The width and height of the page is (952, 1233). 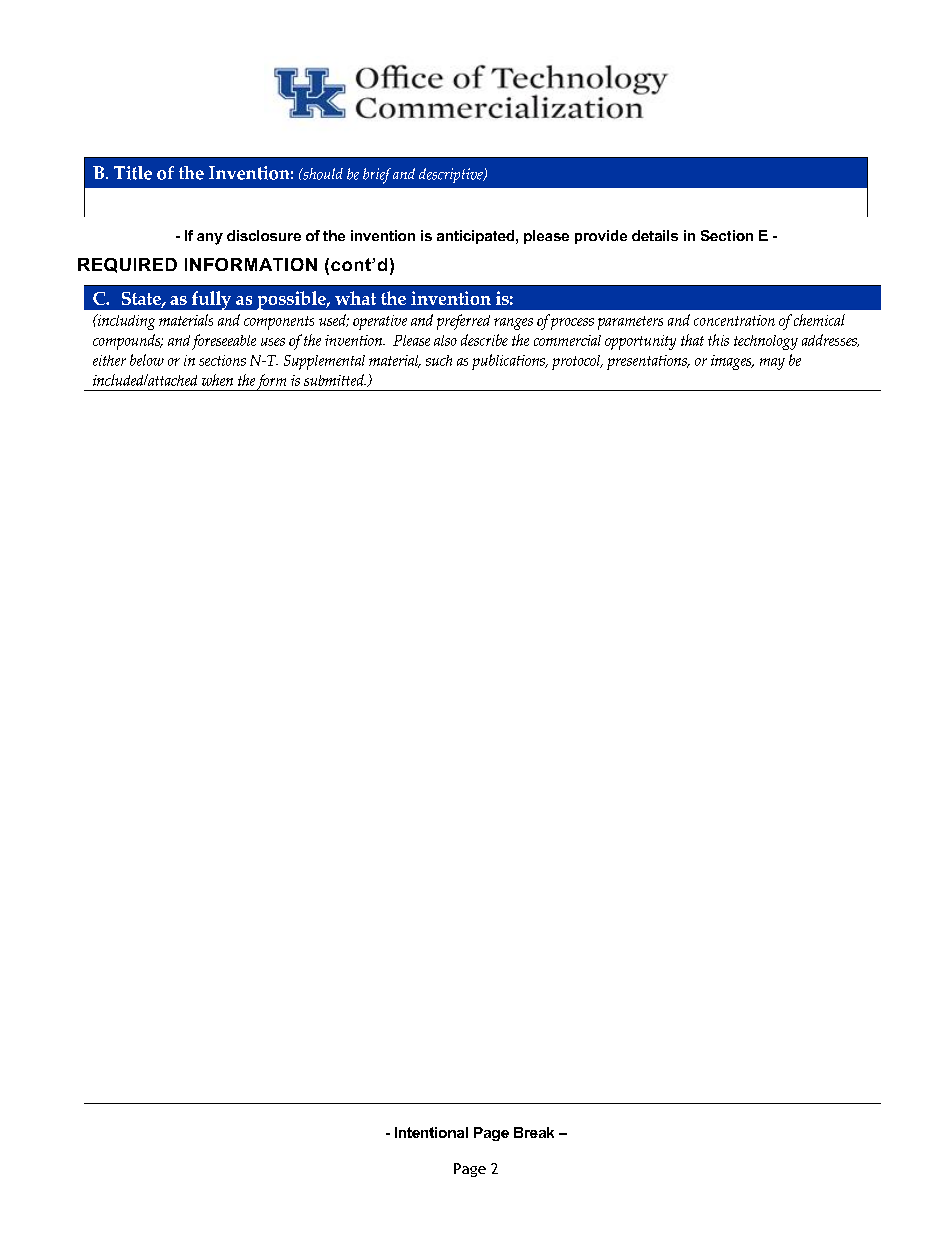 What do you see at coordinates (732, 362) in the page?
I see `images` at bounding box center [732, 362].
